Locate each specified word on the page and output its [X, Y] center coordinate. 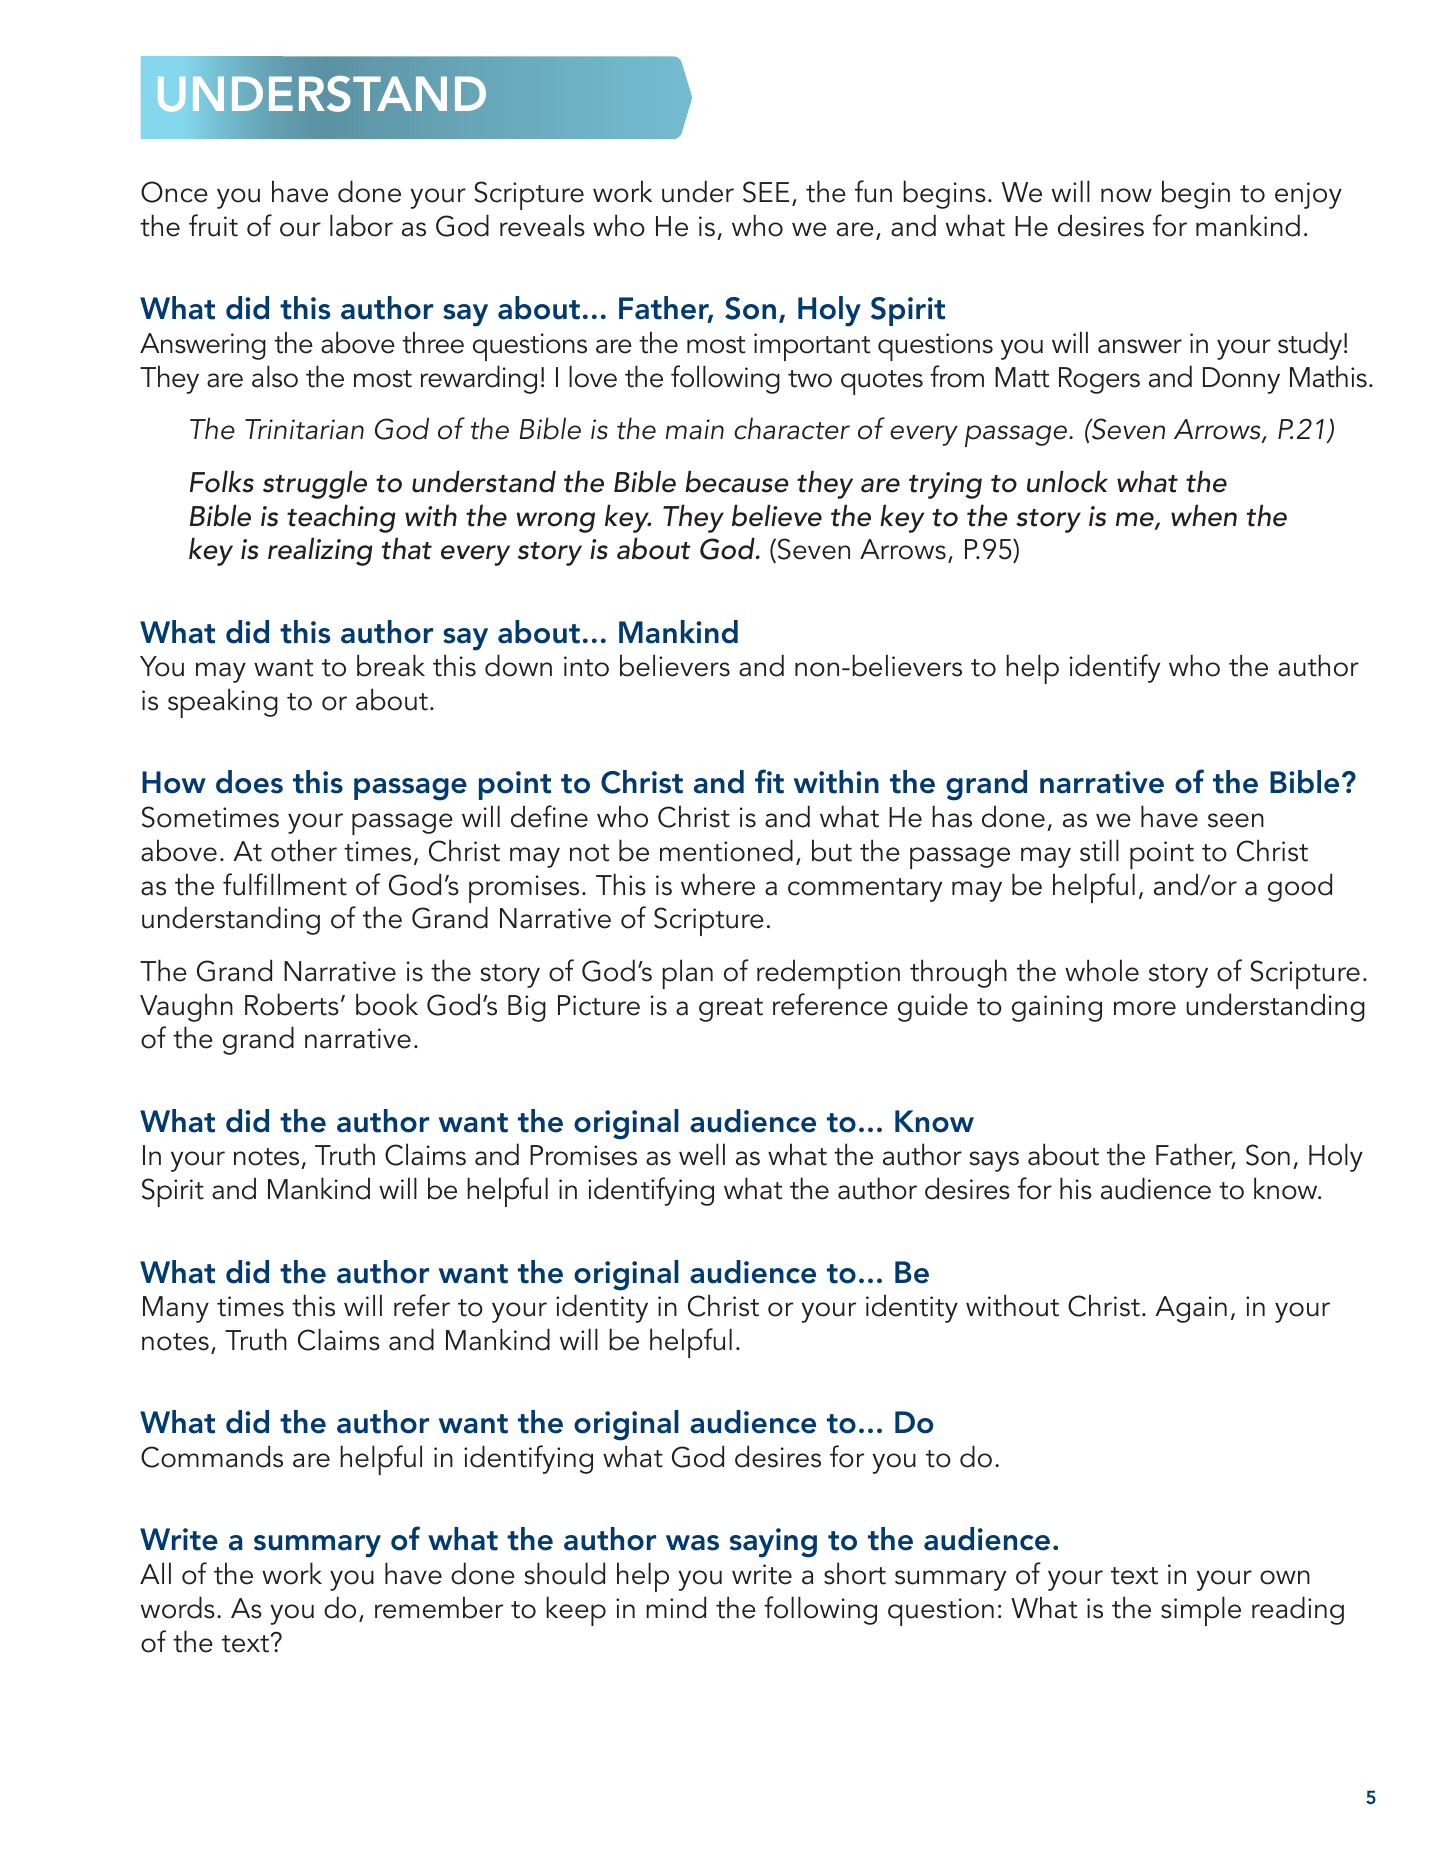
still [1099, 850]
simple [1201, 1611]
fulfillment [285, 884]
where [718, 884]
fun [873, 191]
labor [361, 225]
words [178, 1607]
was [692, 1543]
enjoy [1308, 195]
